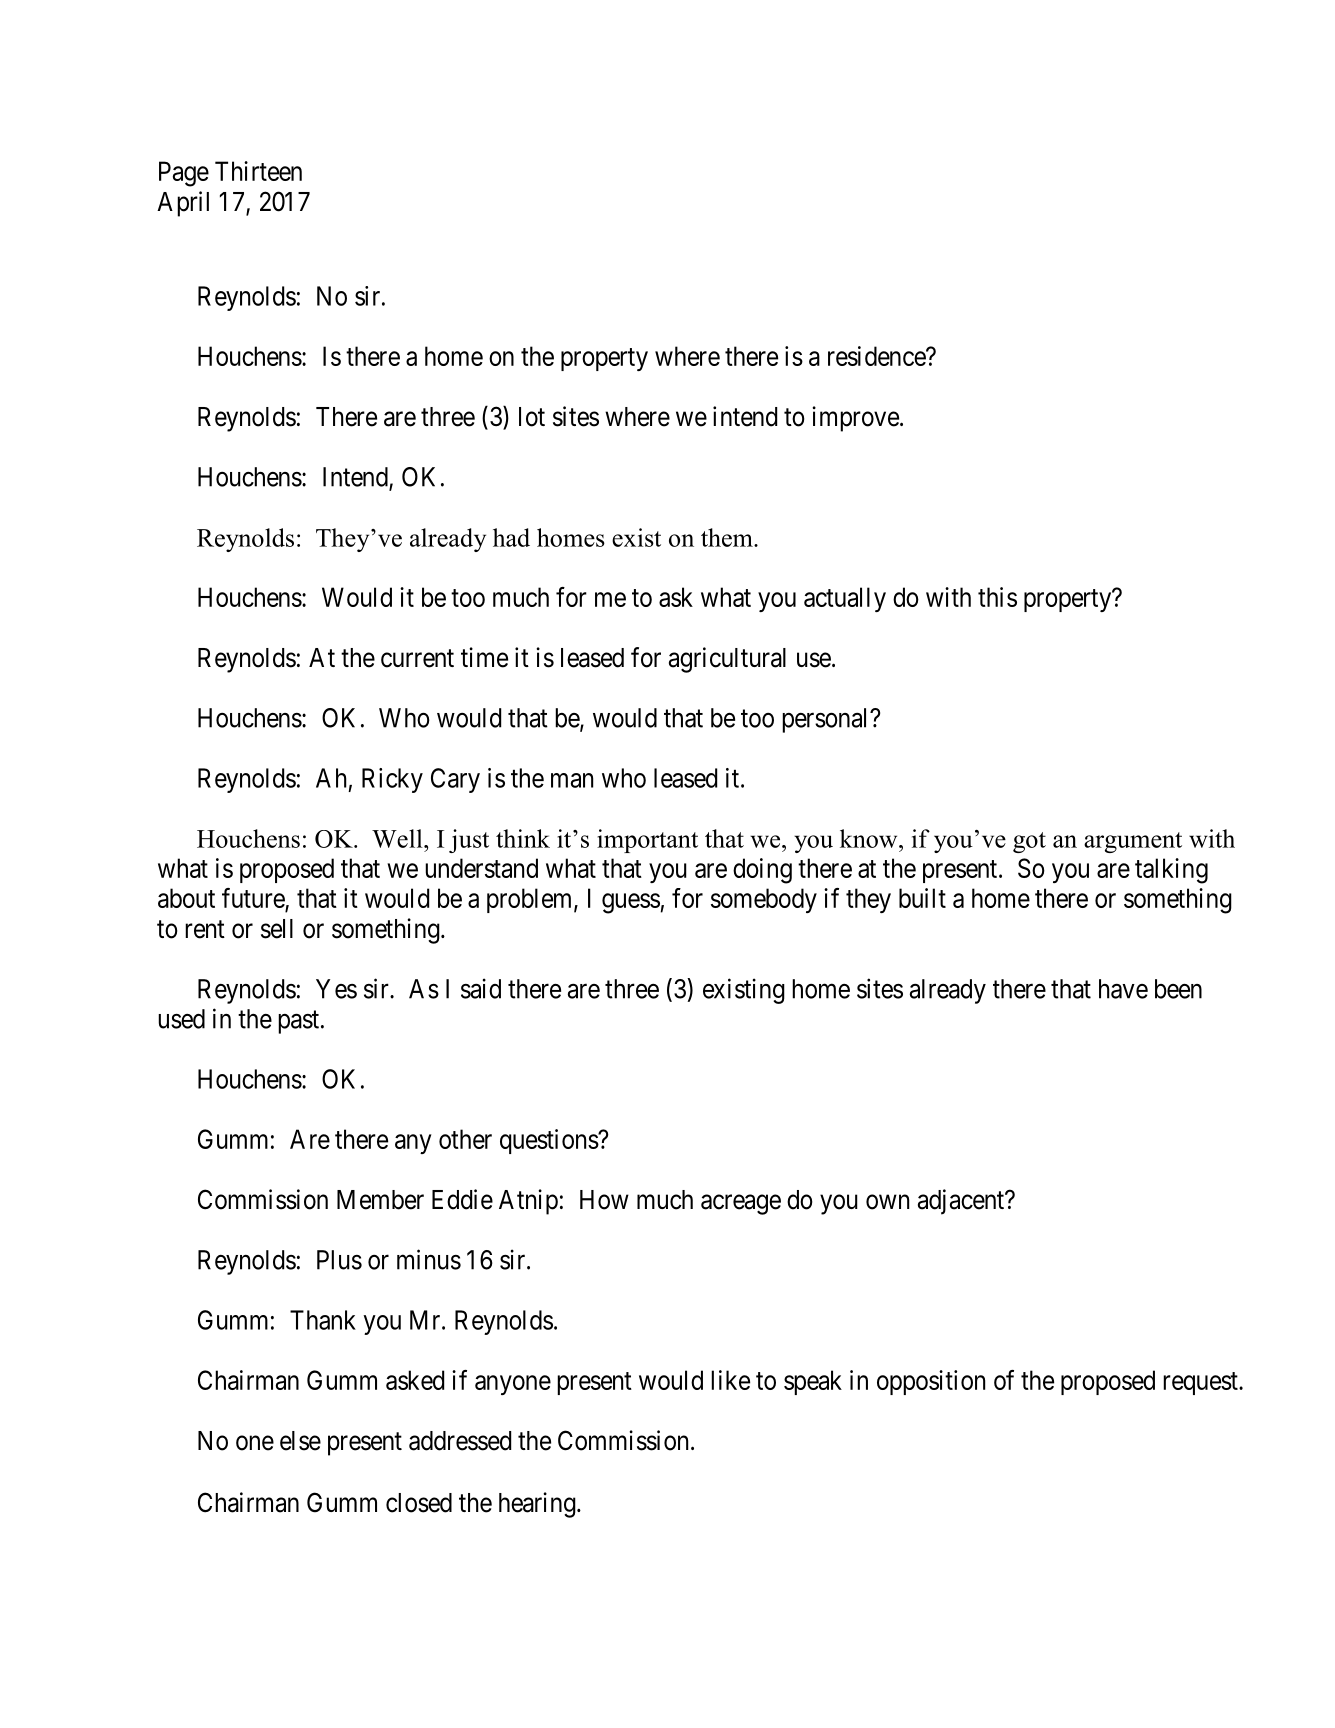 The image size is (1335, 1728). I want to click on improve, so click(855, 419).
